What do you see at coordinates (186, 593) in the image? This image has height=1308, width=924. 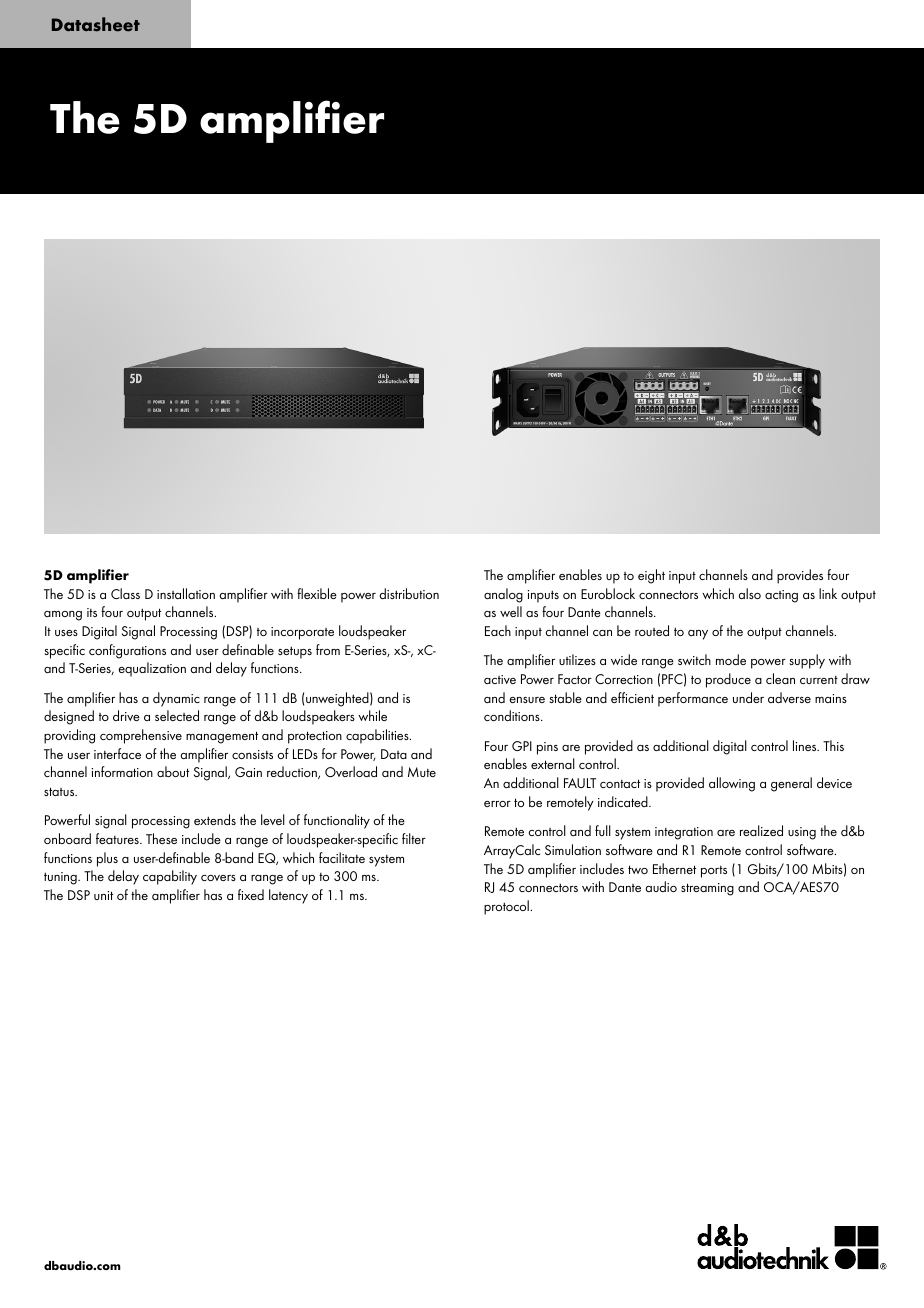 I see `installation` at bounding box center [186, 593].
